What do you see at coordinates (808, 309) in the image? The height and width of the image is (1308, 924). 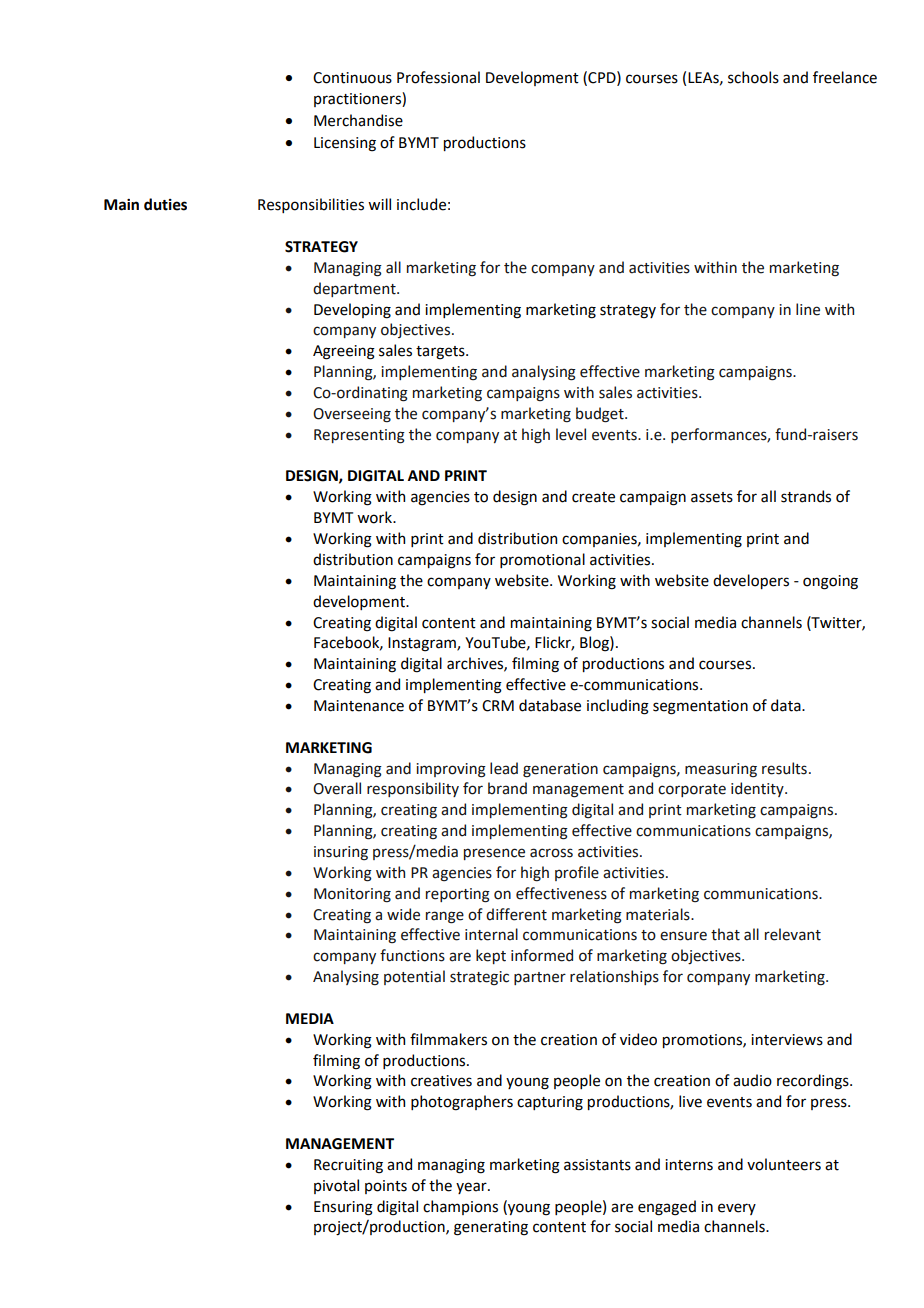 I see `line` at bounding box center [808, 309].
